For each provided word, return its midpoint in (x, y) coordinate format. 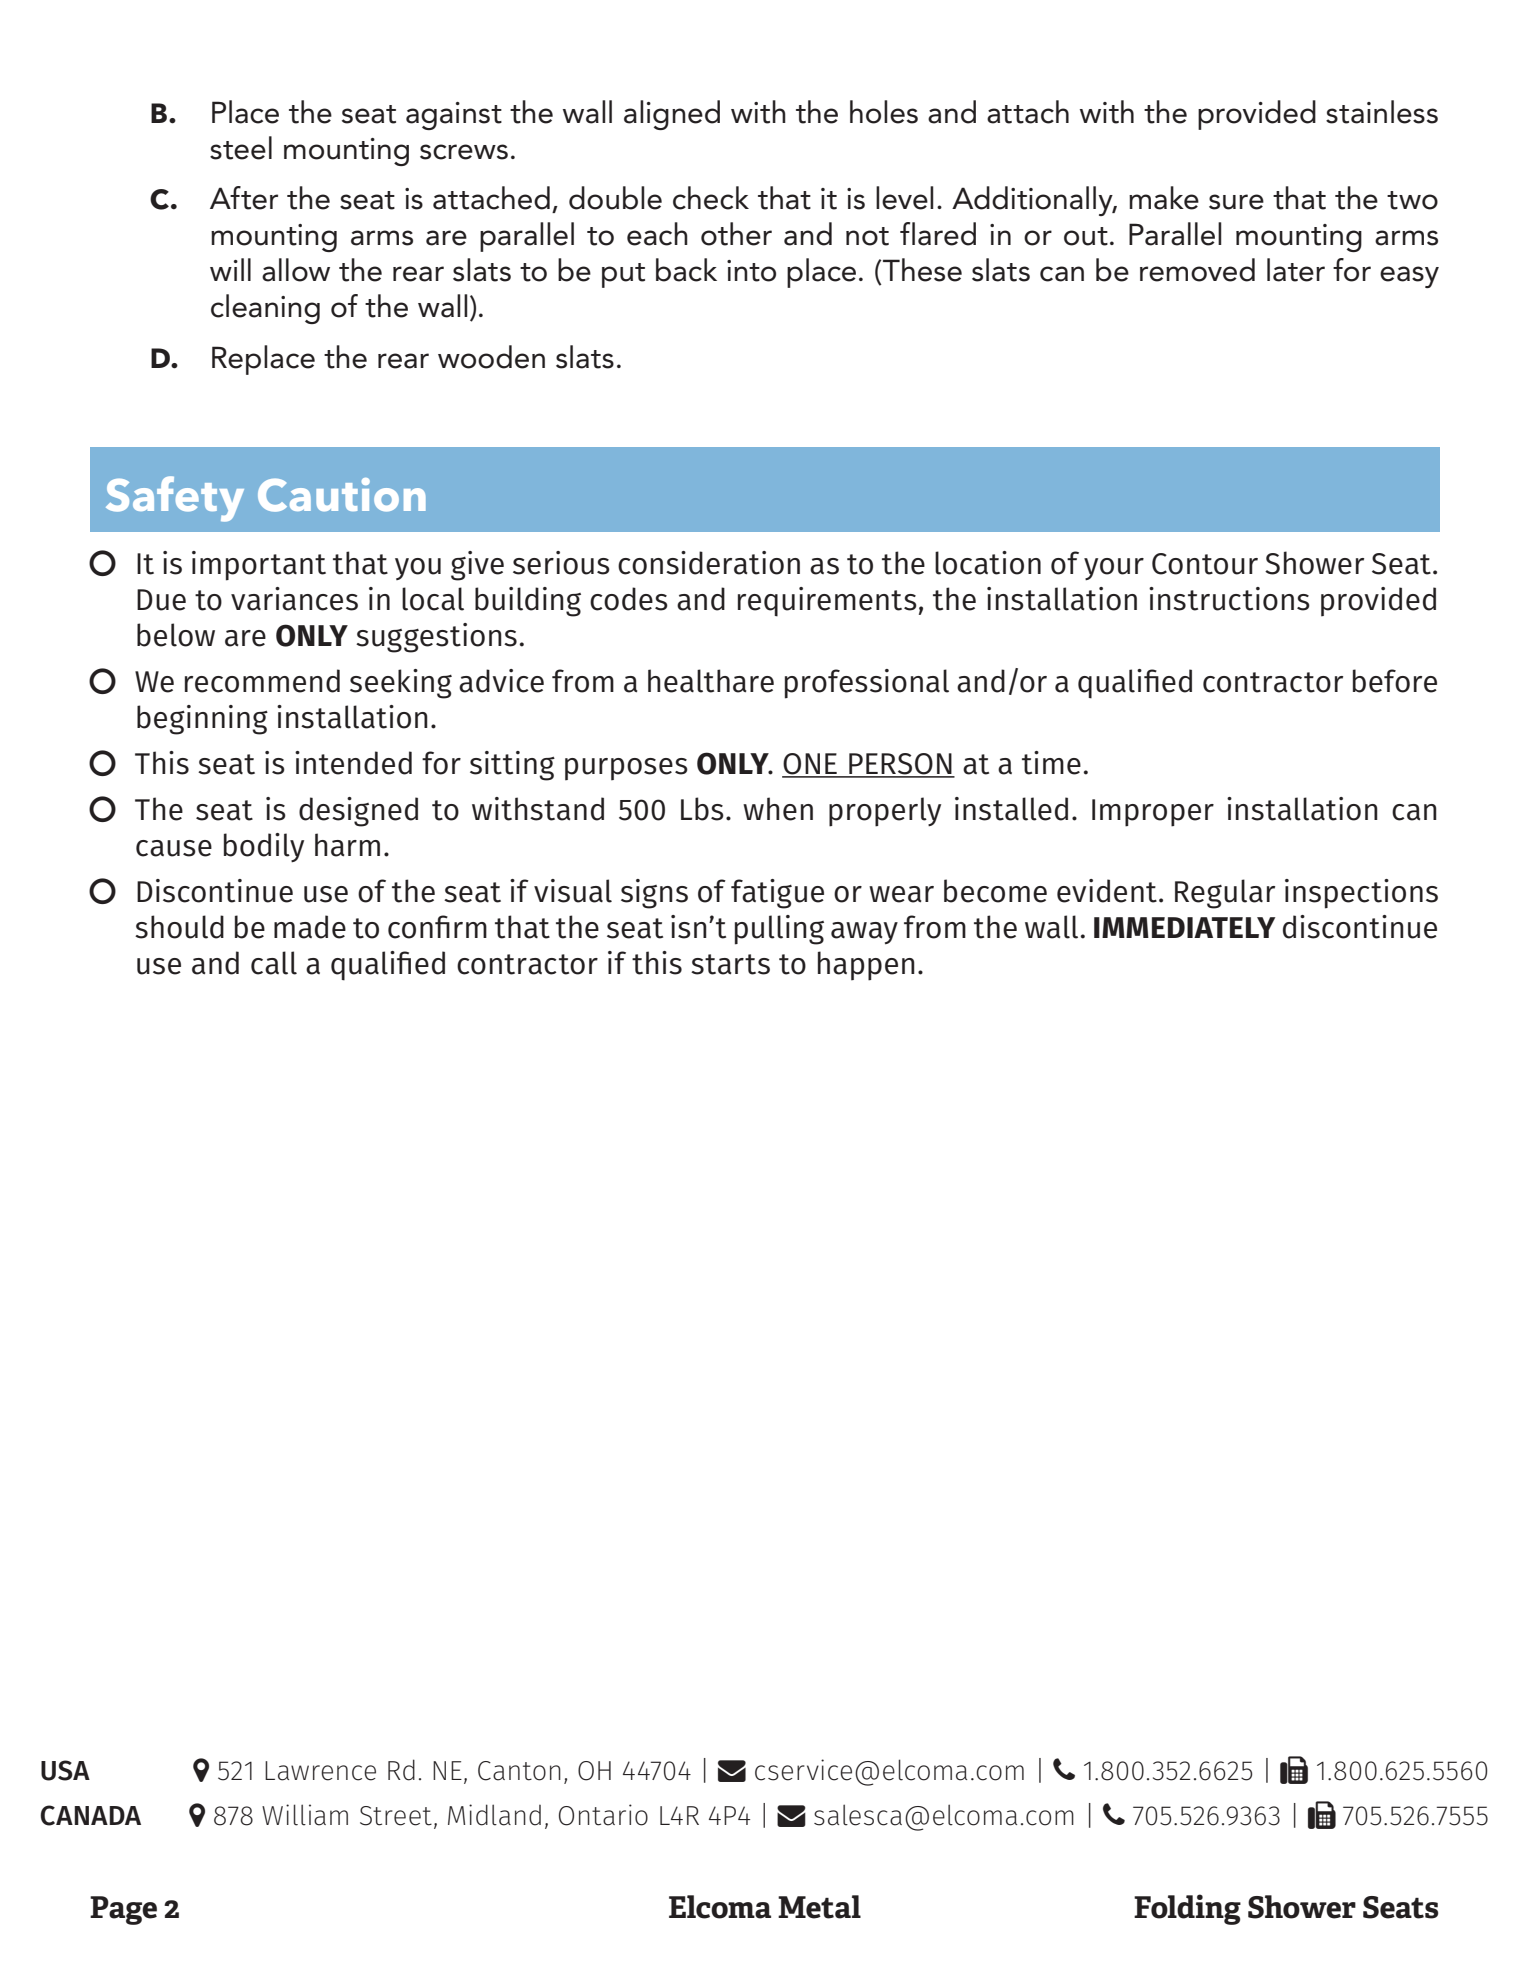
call (274, 963)
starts (730, 964)
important (259, 566)
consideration (709, 563)
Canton (519, 1771)
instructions (1229, 599)
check (711, 198)
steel (241, 148)
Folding (1187, 1909)
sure (1236, 202)
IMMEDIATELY (1184, 927)
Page (123, 1910)
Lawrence (320, 1771)
